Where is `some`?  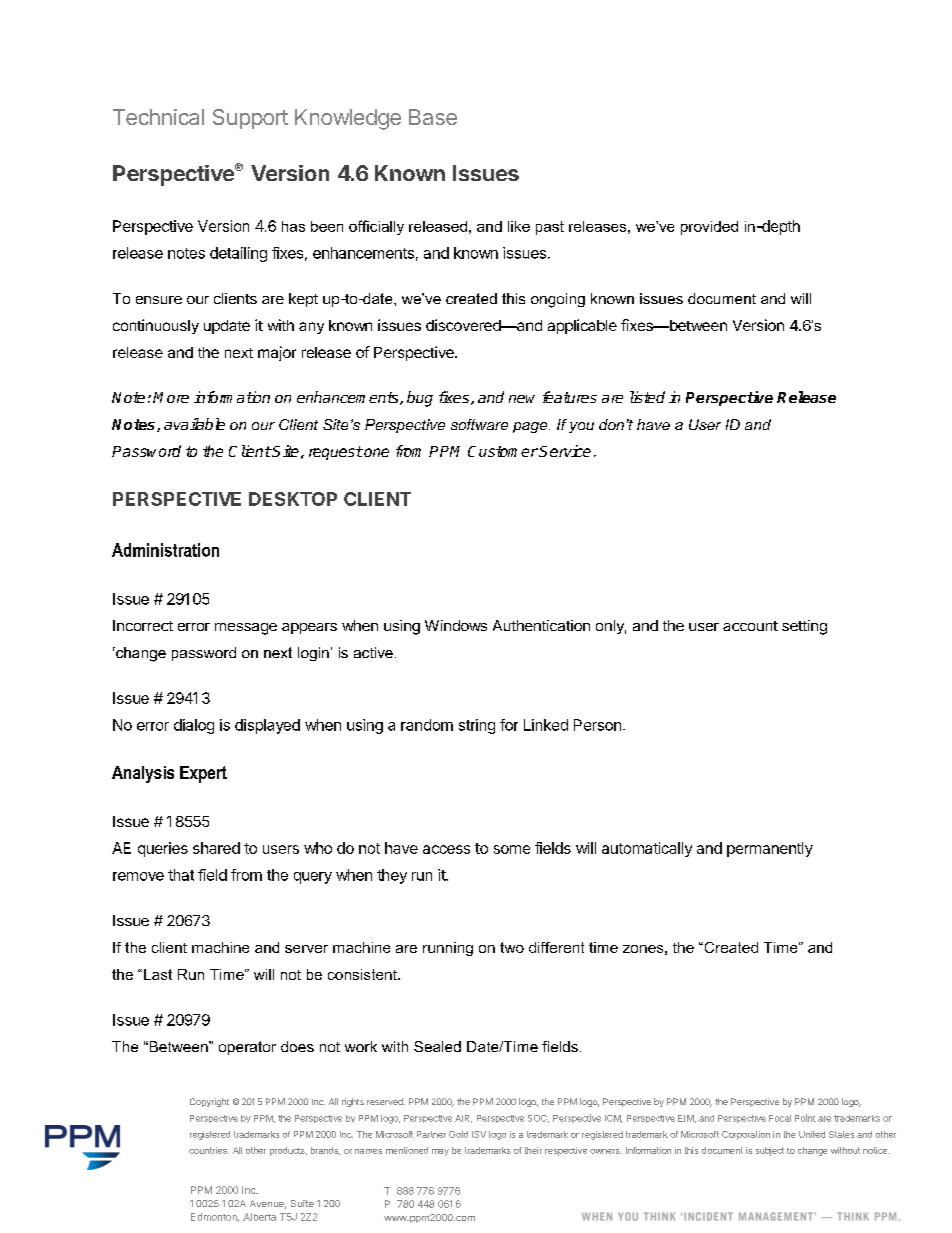 some is located at coordinates (512, 849).
